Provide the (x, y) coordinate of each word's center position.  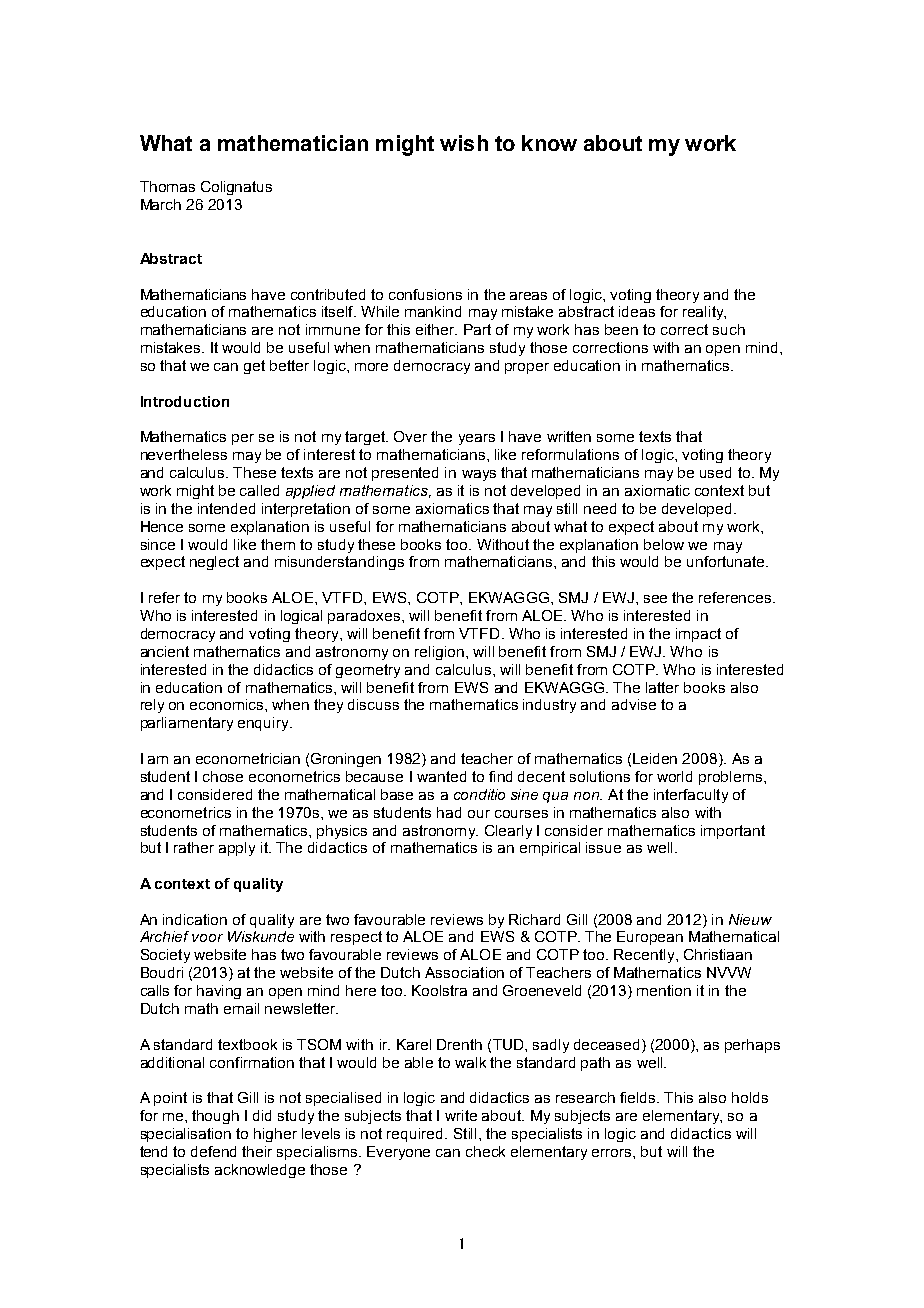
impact (698, 635)
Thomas (167, 186)
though (215, 1117)
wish (464, 143)
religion (439, 653)
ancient (165, 651)
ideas (637, 311)
